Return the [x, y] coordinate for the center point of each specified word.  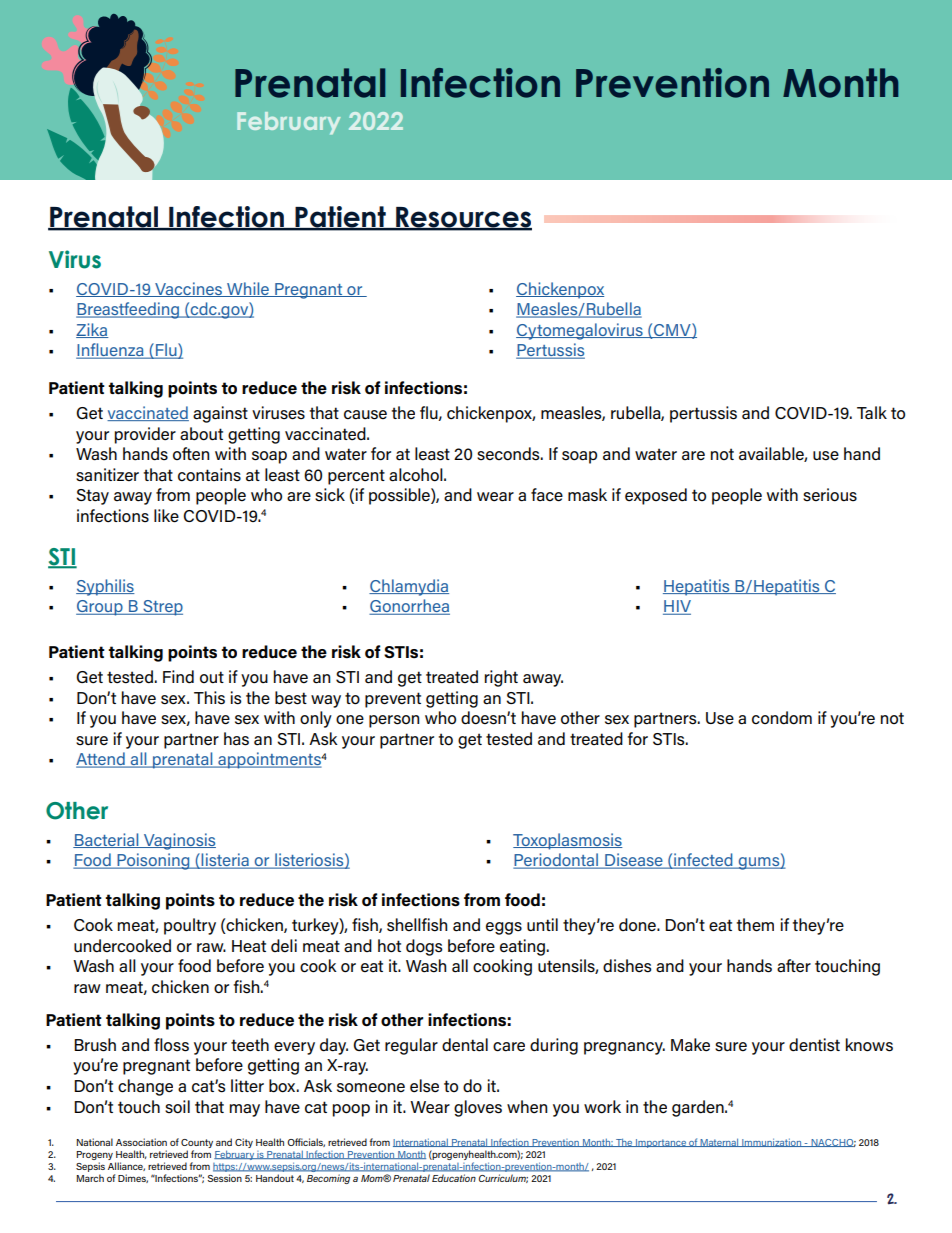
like [166, 516]
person [394, 721]
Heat [249, 946]
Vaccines [188, 289]
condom [782, 718]
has [236, 739]
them [755, 925]
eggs [504, 928]
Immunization [771, 1142]
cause [365, 415]
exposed [656, 496]
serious [830, 495]
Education [454, 1178]
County [197, 1143]
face [547, 495]
